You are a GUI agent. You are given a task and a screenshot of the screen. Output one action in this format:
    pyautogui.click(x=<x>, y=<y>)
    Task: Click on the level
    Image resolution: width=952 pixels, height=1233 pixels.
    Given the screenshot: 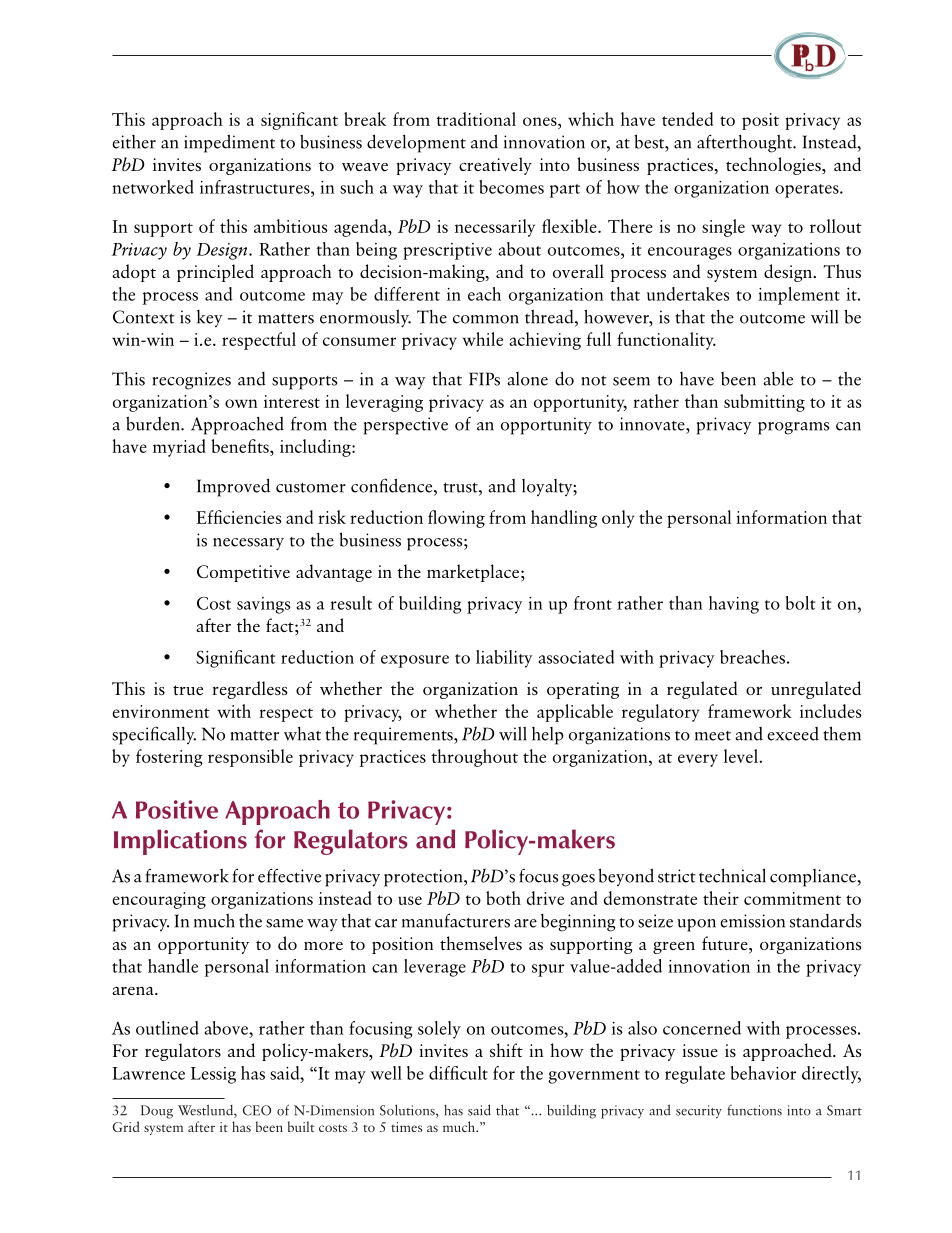 What is the action you would take?
    pyautogui.click(x=742, y=756)
